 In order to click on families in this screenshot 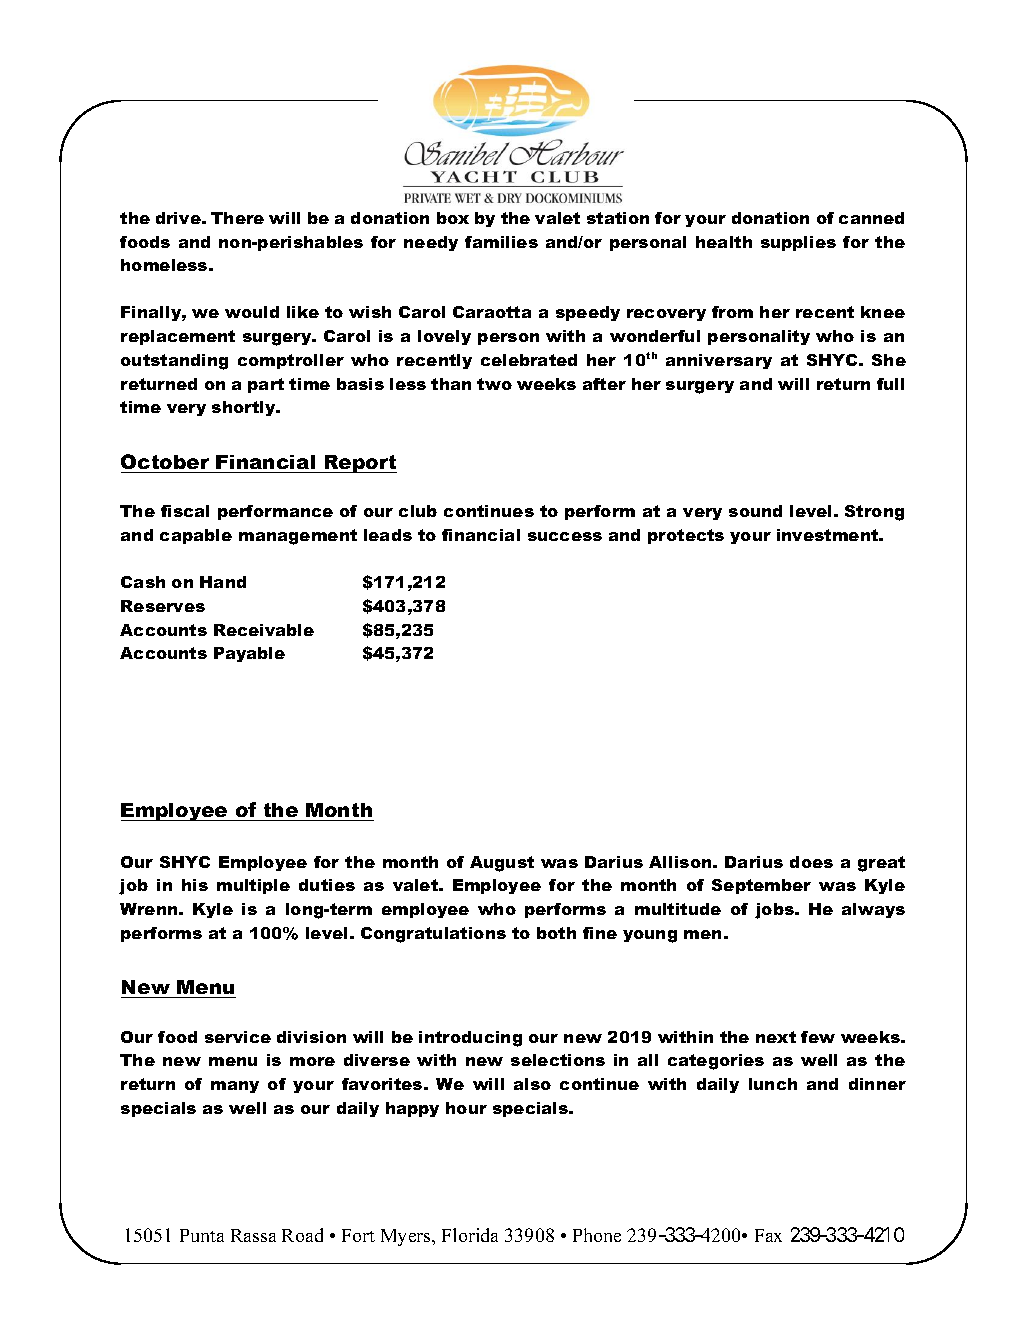, I will do `click(501, 242)`.
